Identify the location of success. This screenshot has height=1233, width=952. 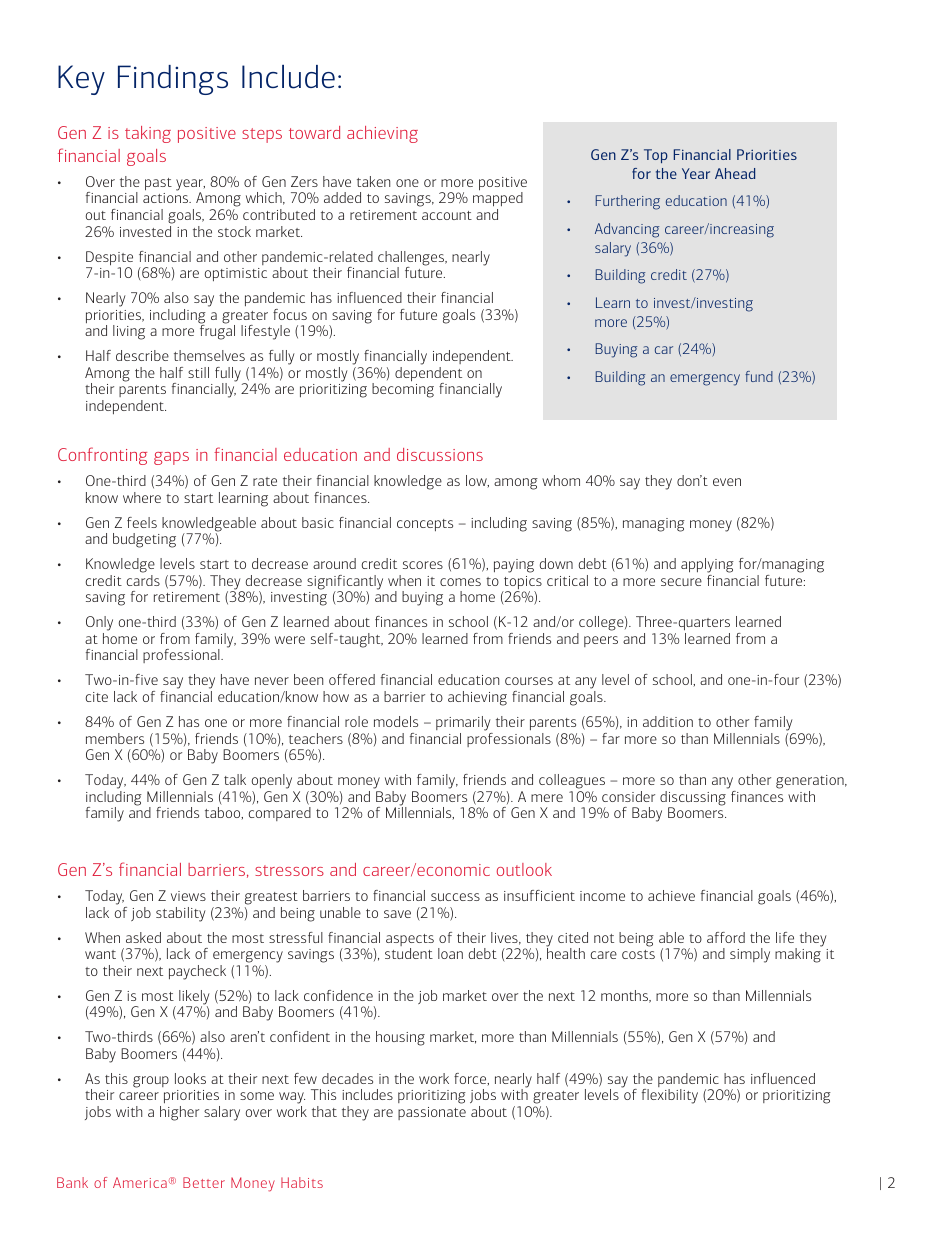
(455, 897).
